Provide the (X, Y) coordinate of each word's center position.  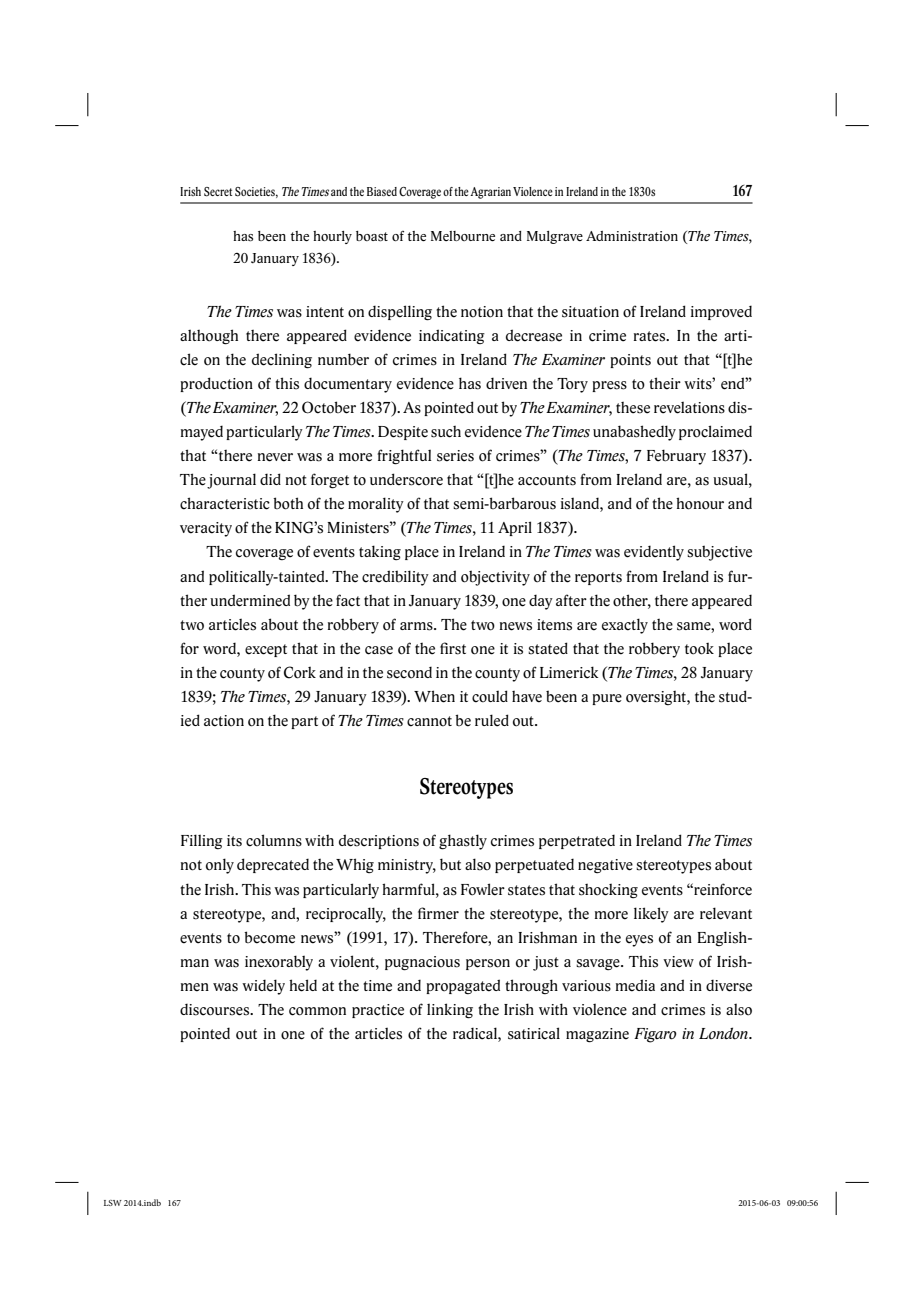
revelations (689, 408)
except (266, 650)
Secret (218, 192)
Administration (632, 236)
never (275, 457)
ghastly (463, 842)
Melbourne (463, 236)
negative (605, 866)
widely (263, 987)
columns (274, 840)
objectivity (495, 578)
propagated (463, 986)
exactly (625, 626)
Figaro (655, 1035)
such (446, 432)
